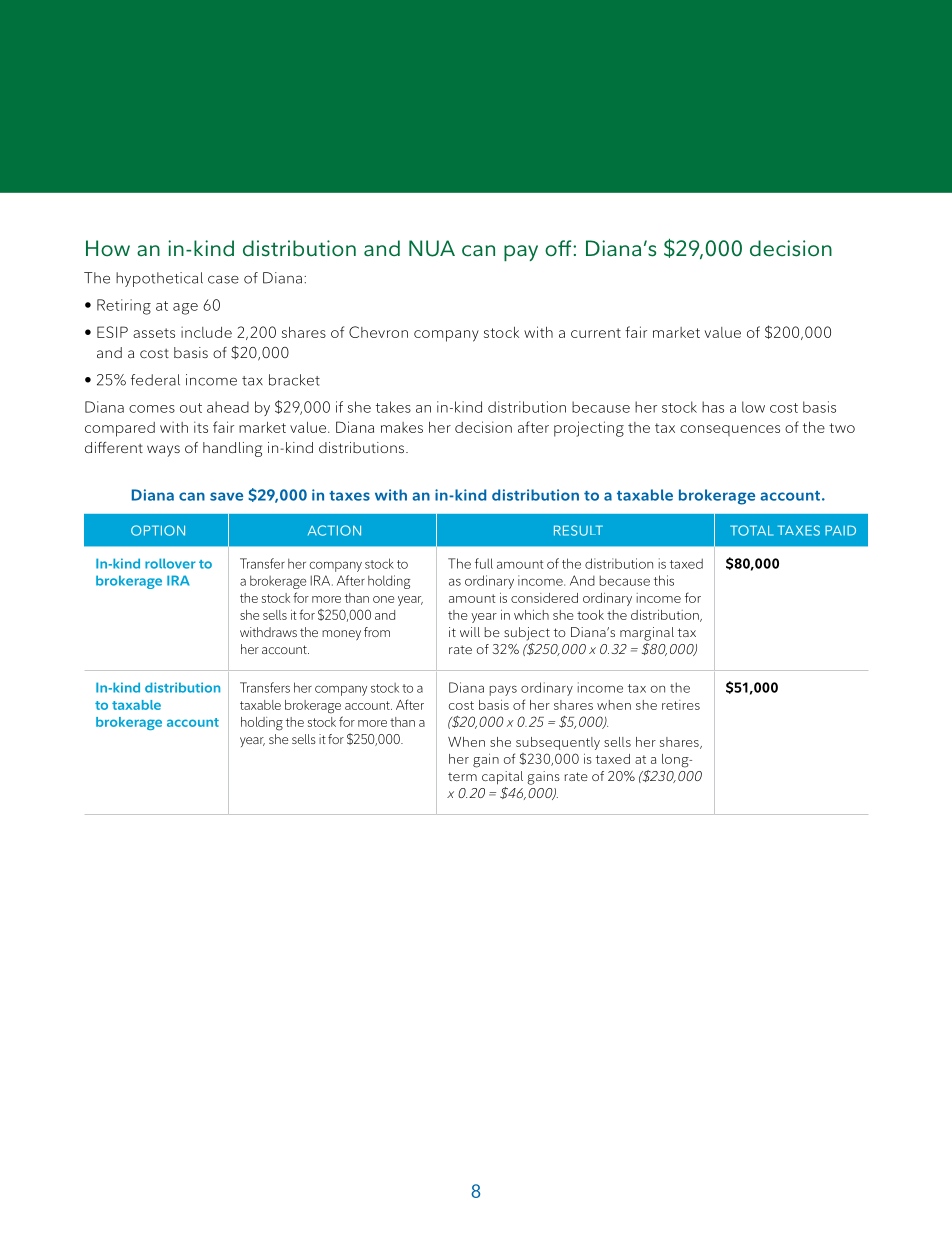 The height and width of the page is (1233, 952). I want to click on case, so click(223, 279).
